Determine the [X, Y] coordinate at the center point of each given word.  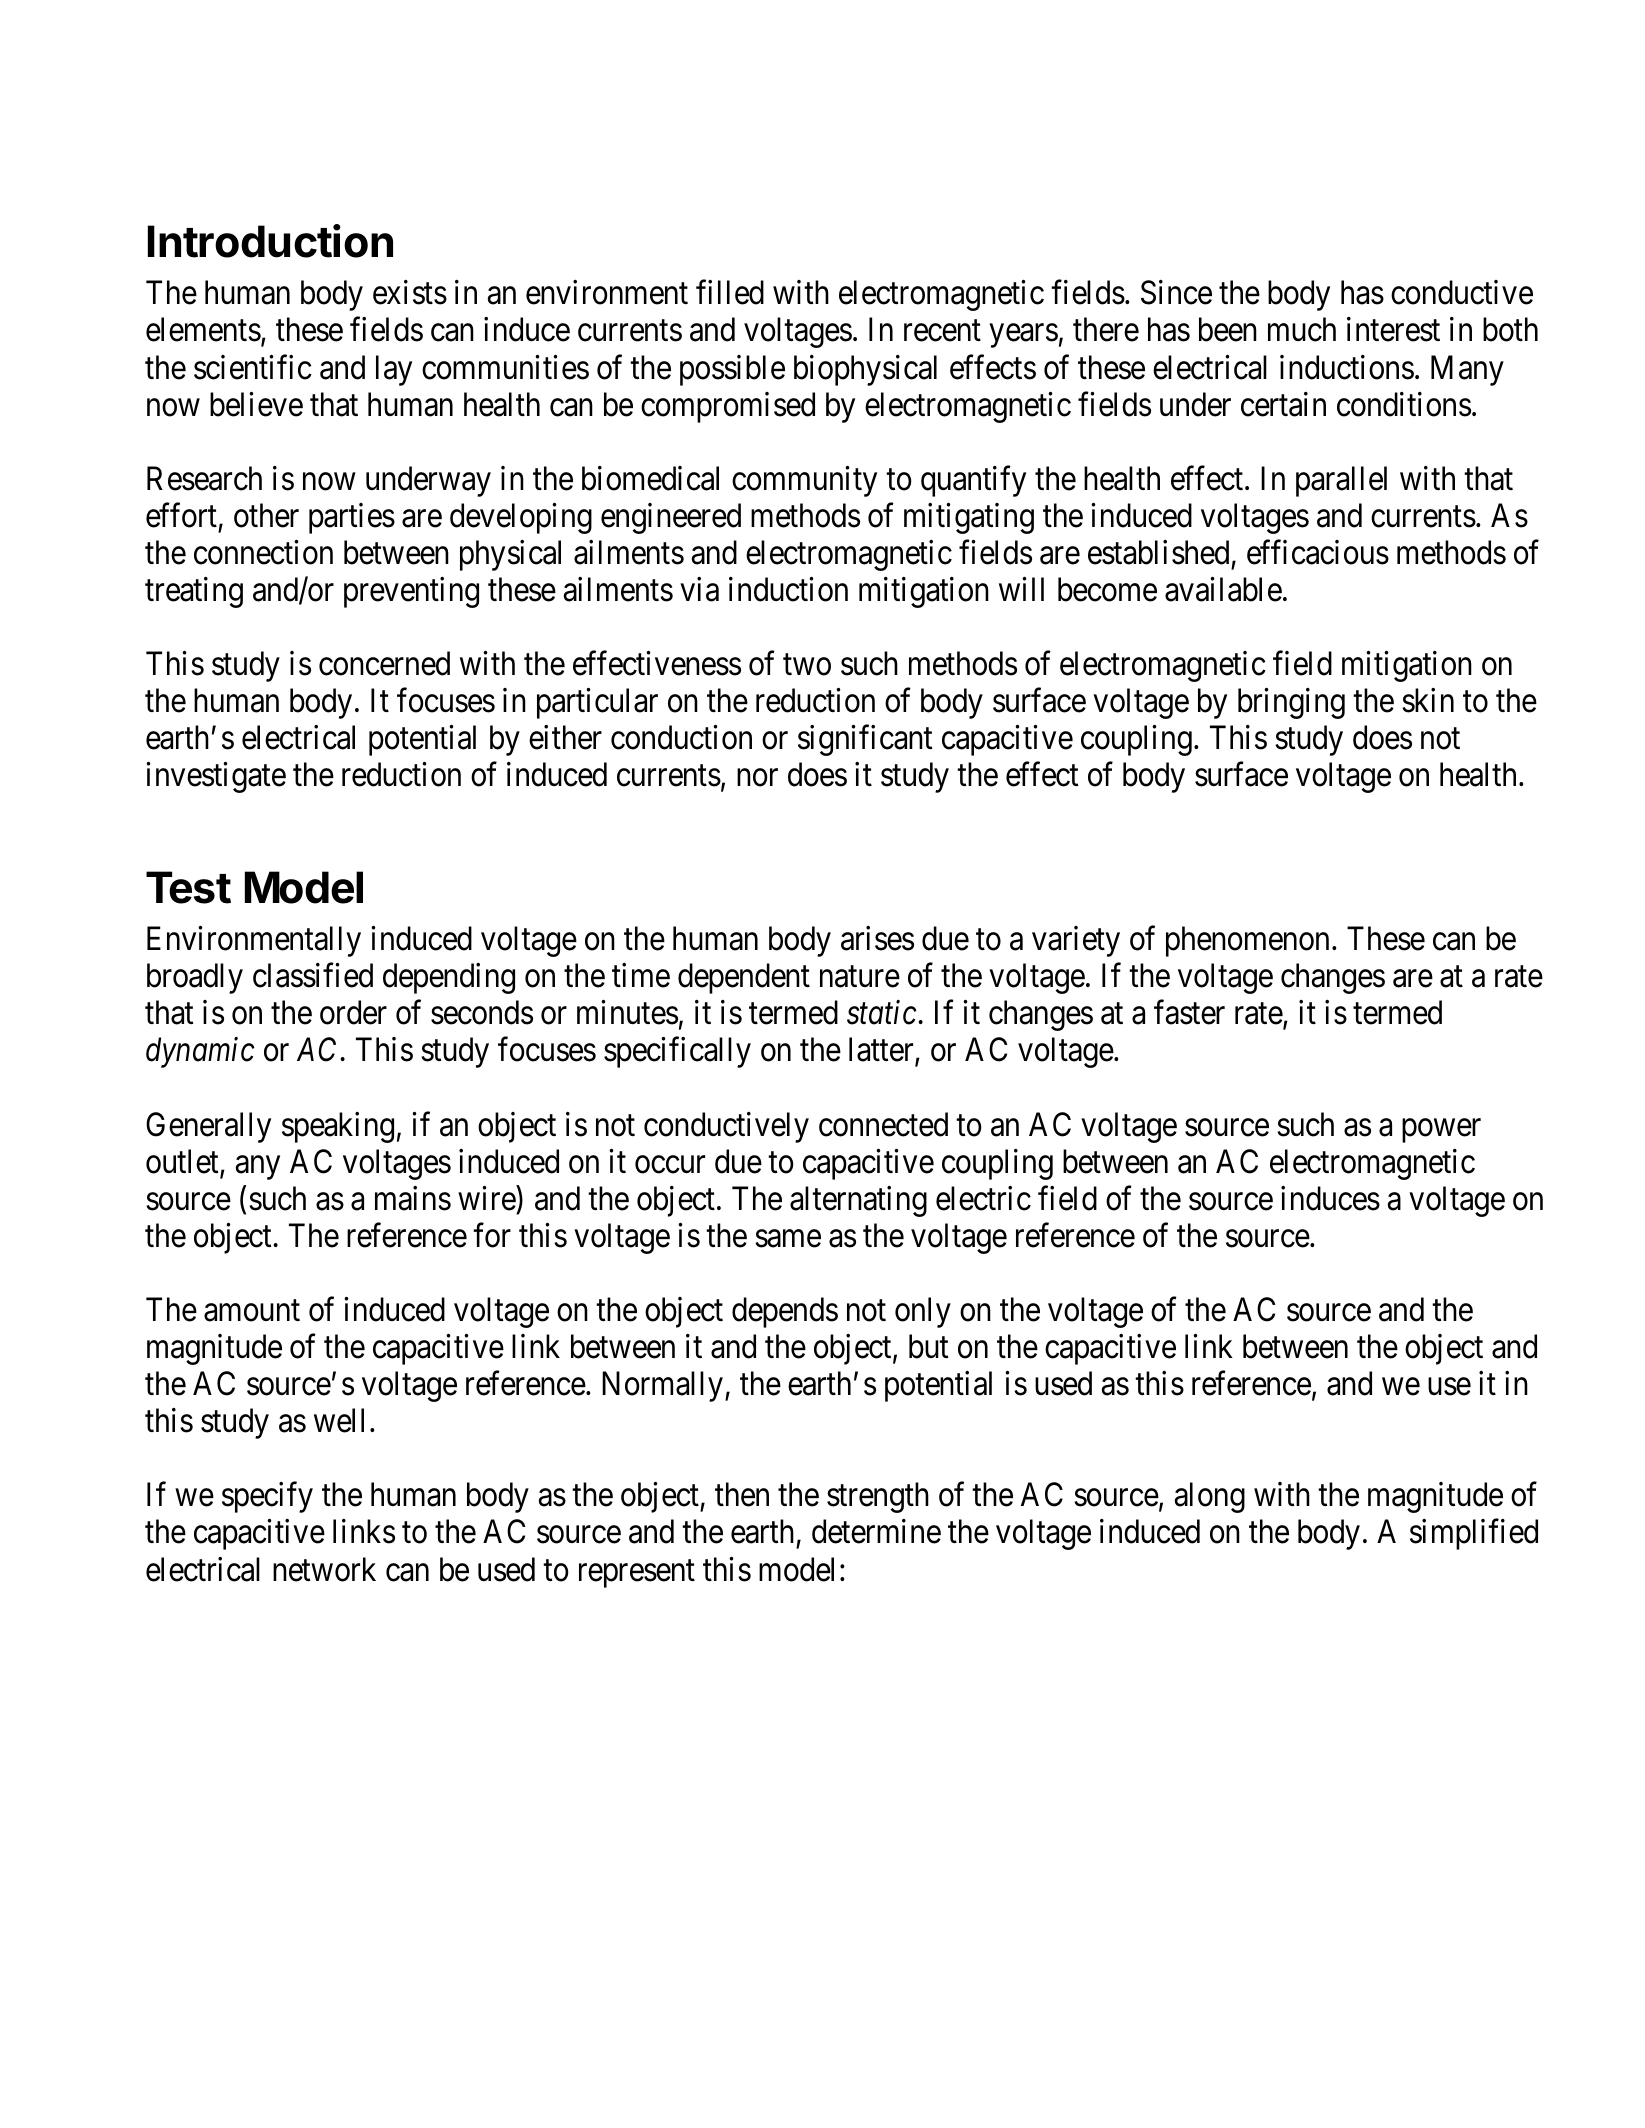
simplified [1474, 1534]
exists [410, 292]
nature [860, 977]
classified [313, 975]
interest [1393, 329]
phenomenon [1247, 941]
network [324, 1569]
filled [730, 292]
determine [876, 1531]
